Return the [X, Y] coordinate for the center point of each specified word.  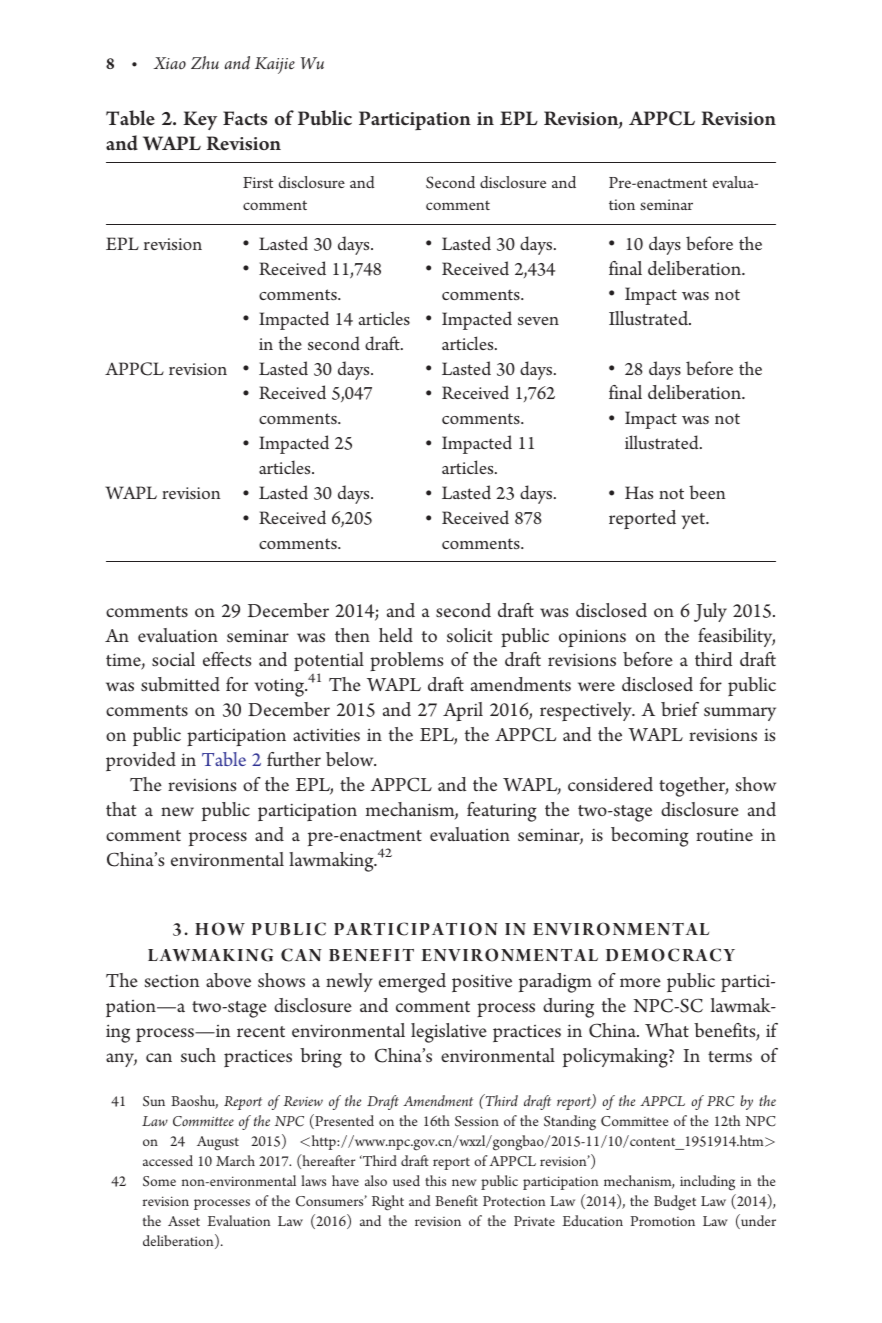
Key [200, 120]
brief [680, 709]
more [640, 982]
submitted [180, 684]
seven [538, 321]
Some [159, 1181]
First [258, 182]
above [228, 980]
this [435, 1180]
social [173, 659]
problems [407, 661]
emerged [412, 983]
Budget [675, 1202]
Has [639, 492]
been [707, 492]
